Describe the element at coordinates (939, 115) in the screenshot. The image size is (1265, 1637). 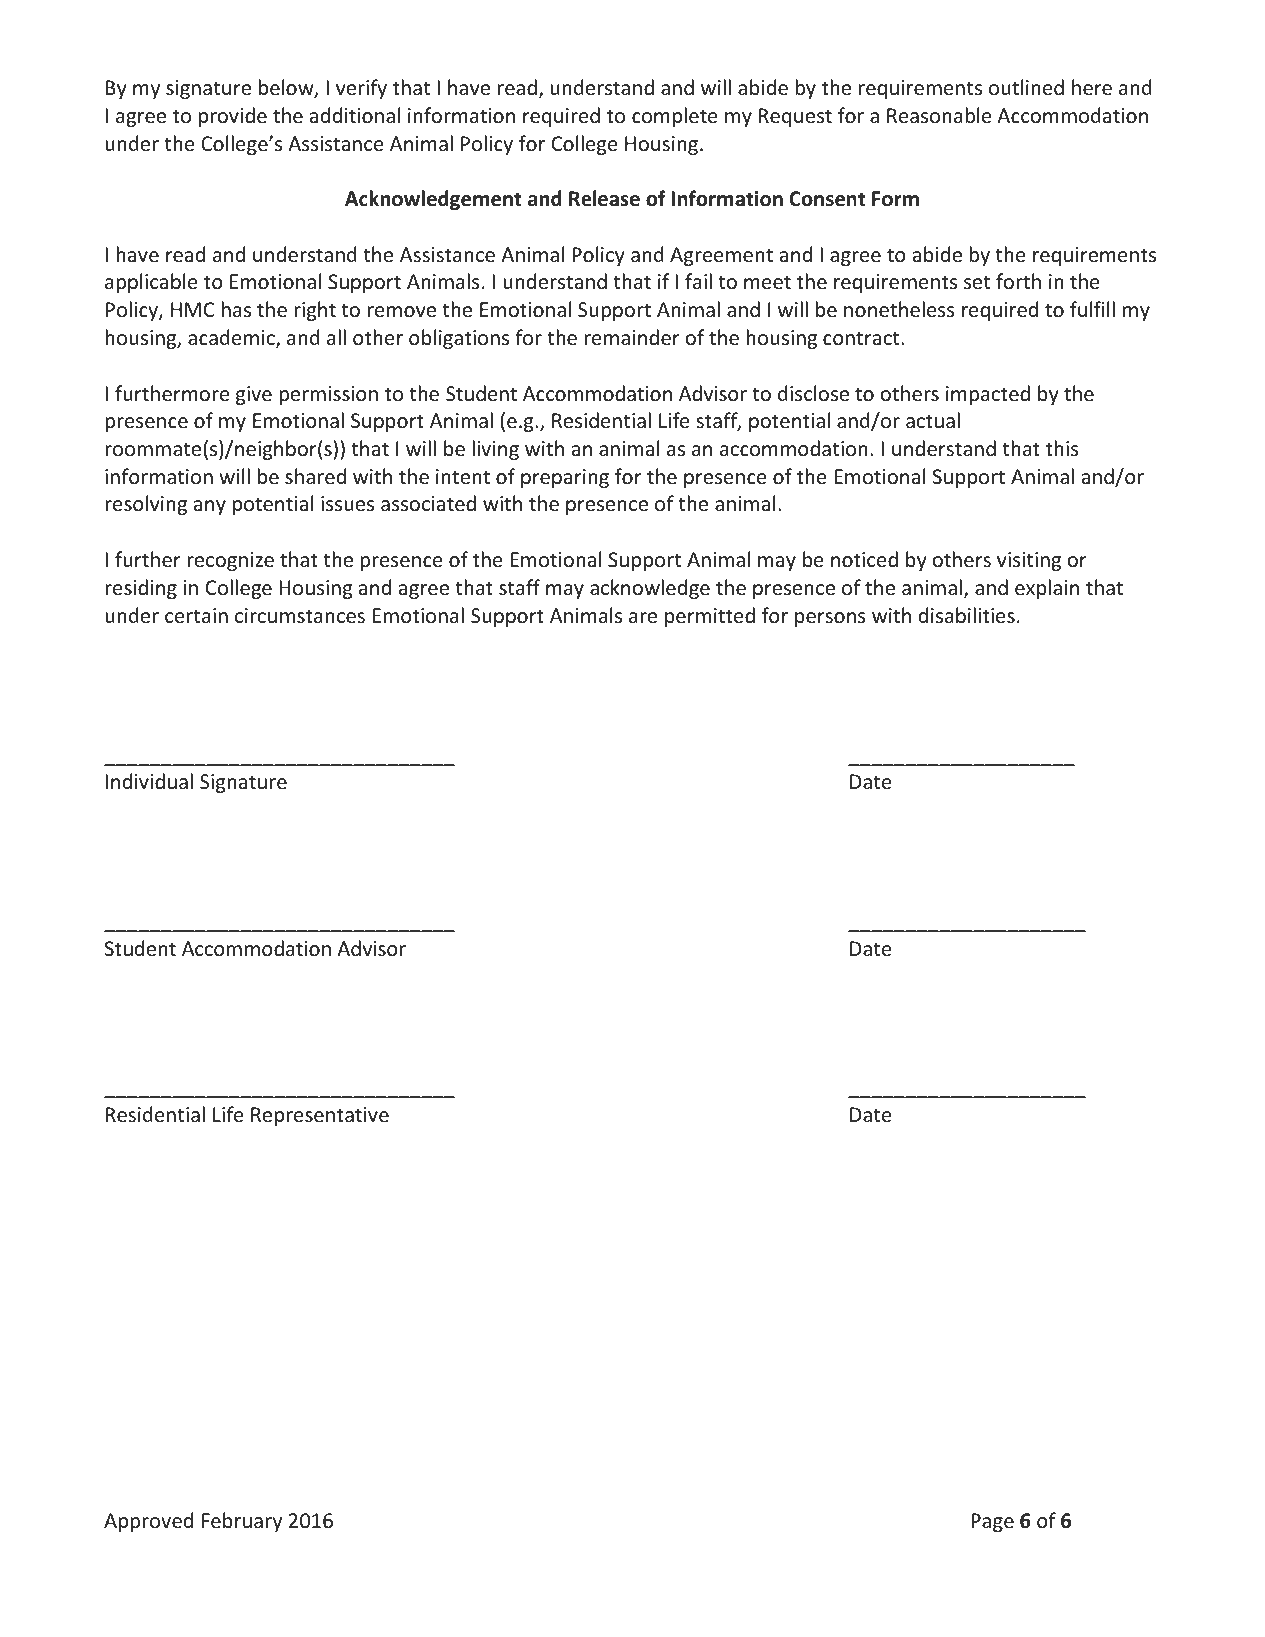
I see `Reasonable` at that location.
